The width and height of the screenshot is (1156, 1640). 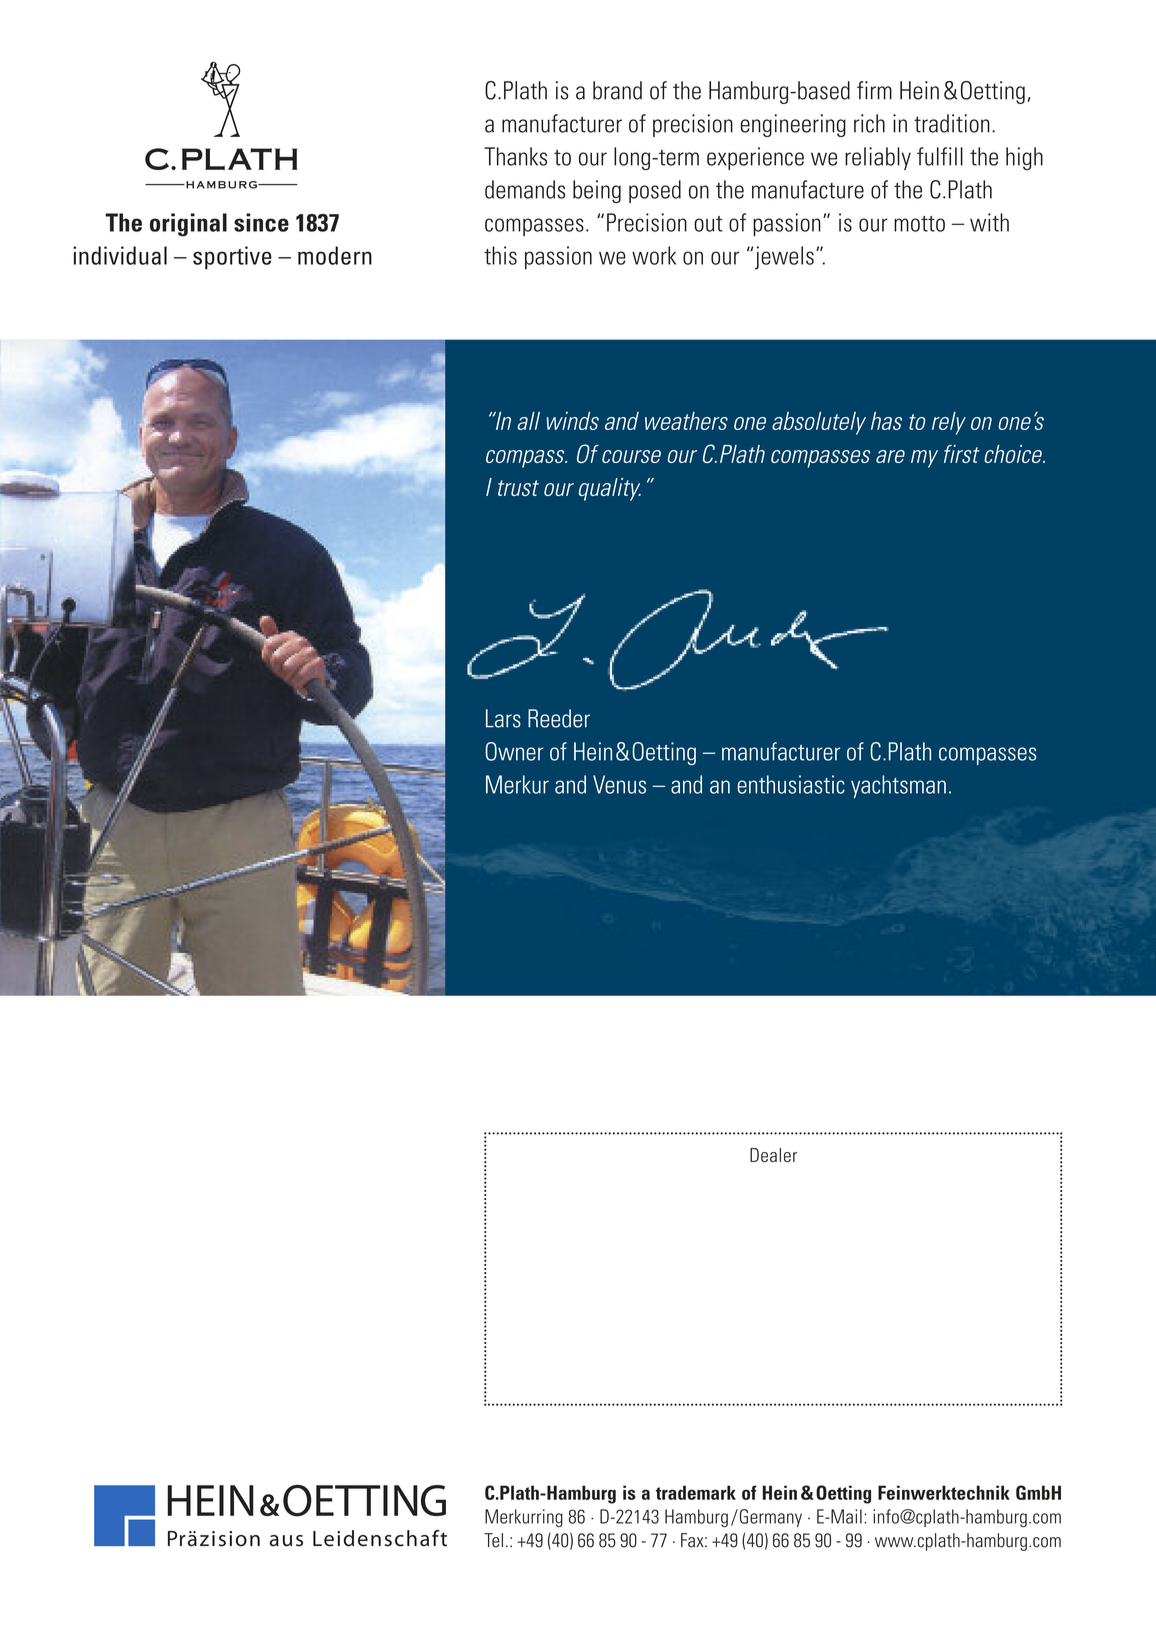 What do you see at coordinates (610, 489) in the screenshot?
I see `quality` at bounding box center [610, 489].
